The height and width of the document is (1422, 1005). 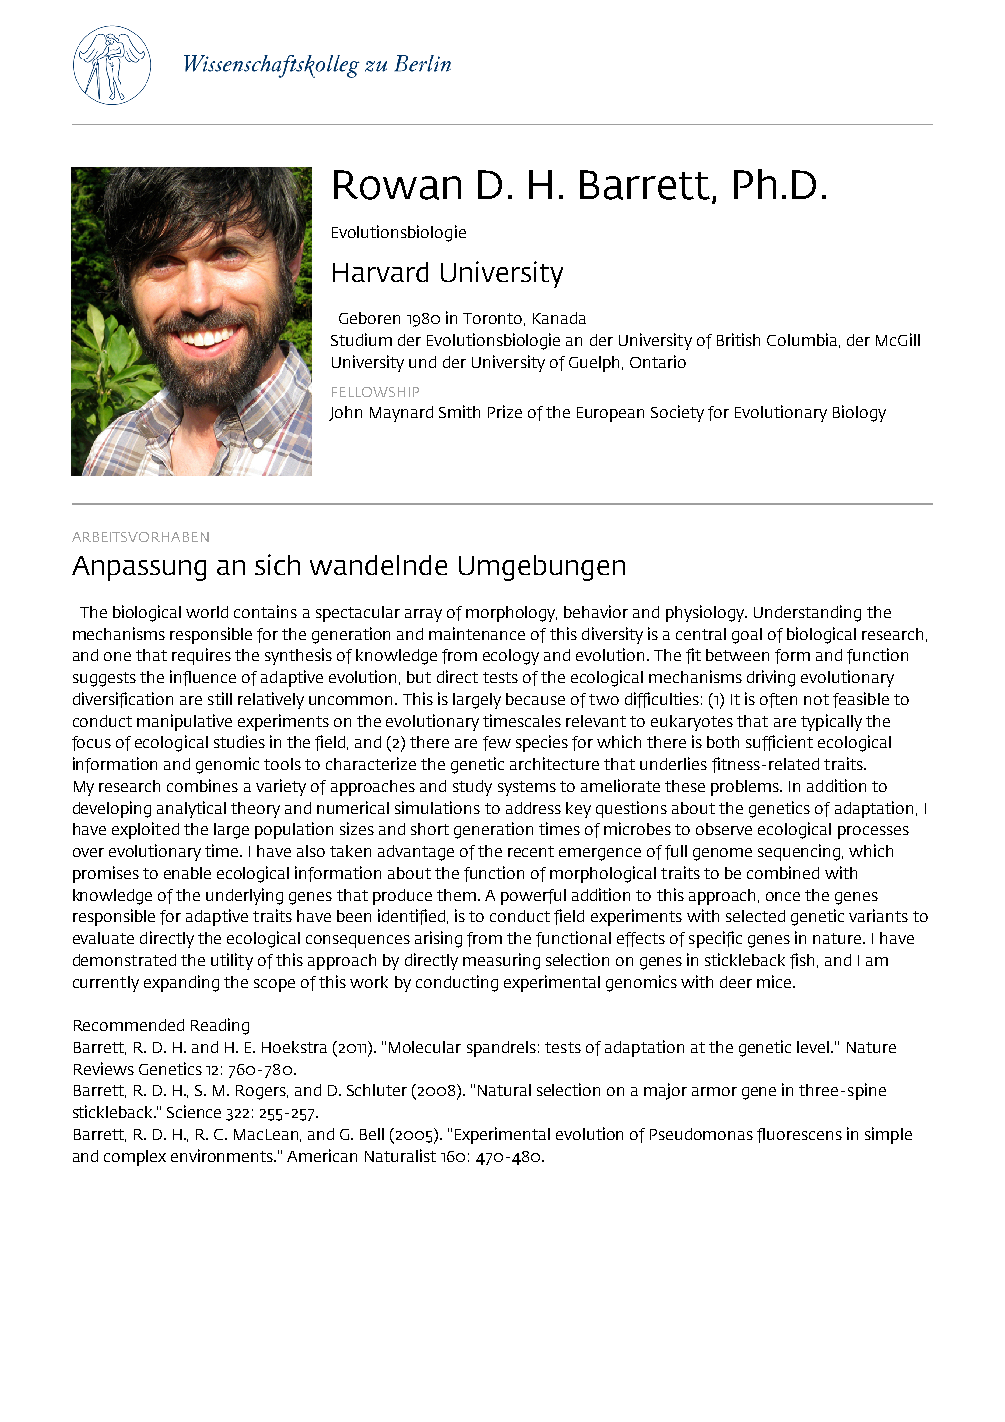 What do you see at coordinates (511, 657) in the document?
I see `ecology` at bounding box center [511, 657].
